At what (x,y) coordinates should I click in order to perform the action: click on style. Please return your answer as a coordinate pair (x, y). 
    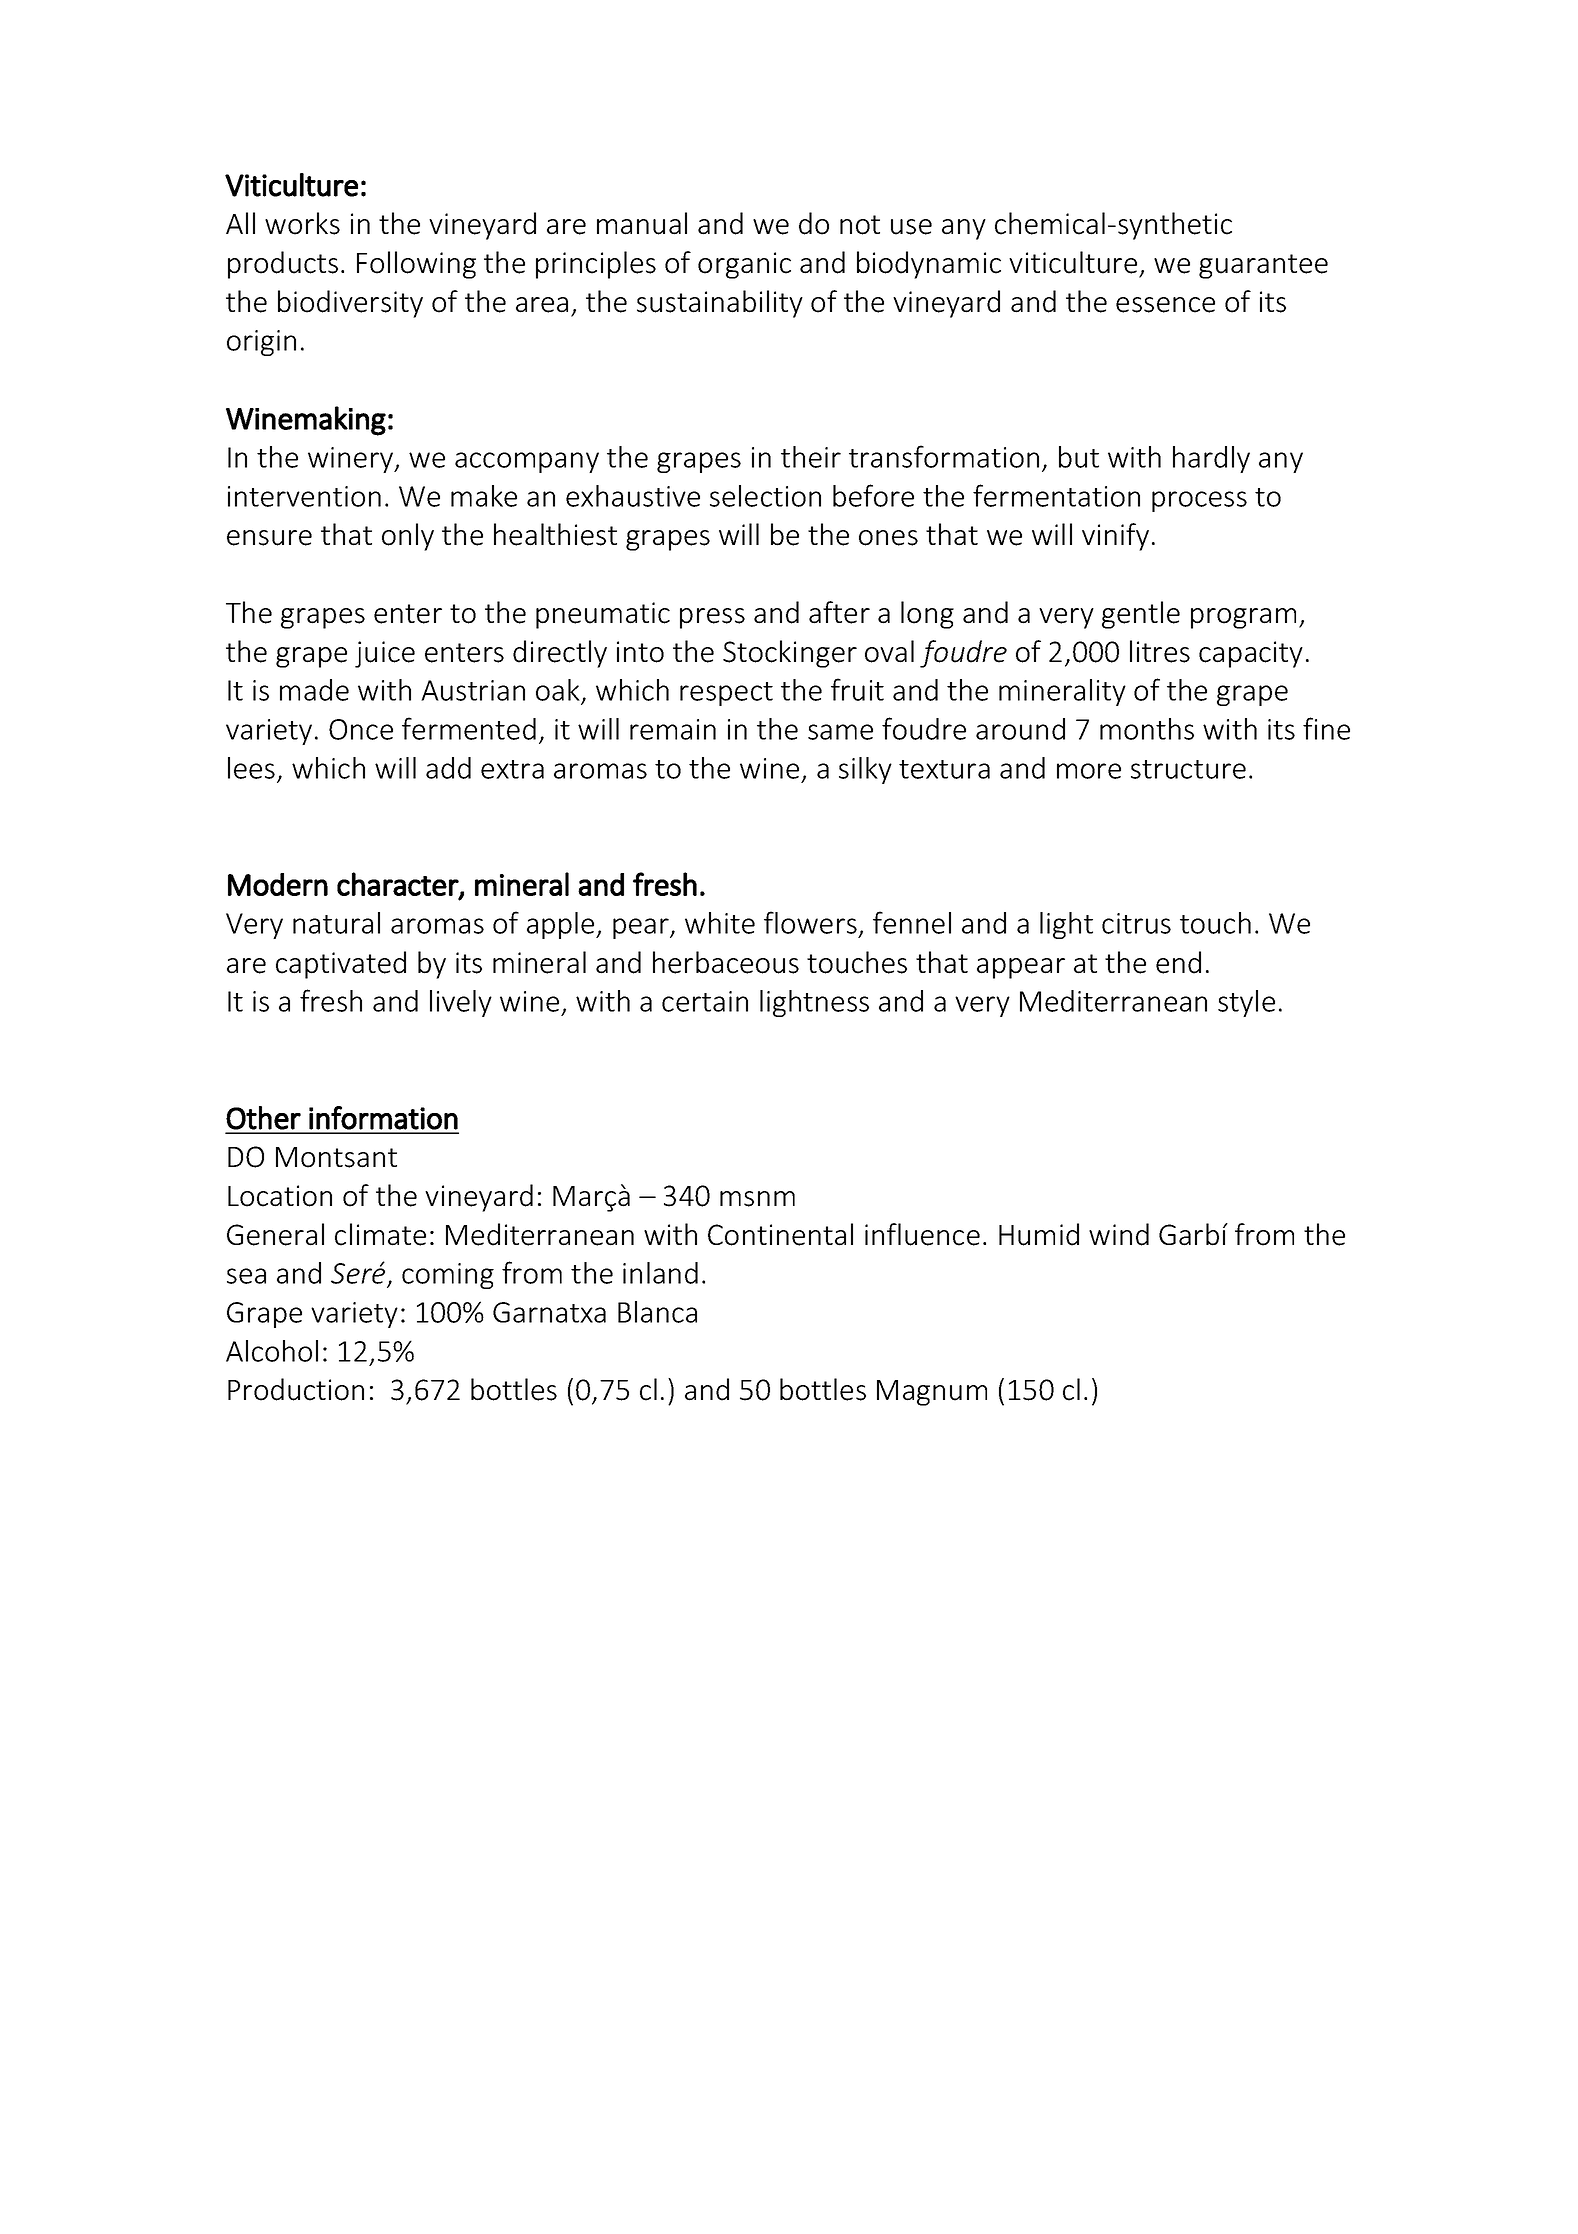
    Looking at the image, I should click on (1246, 1003).
